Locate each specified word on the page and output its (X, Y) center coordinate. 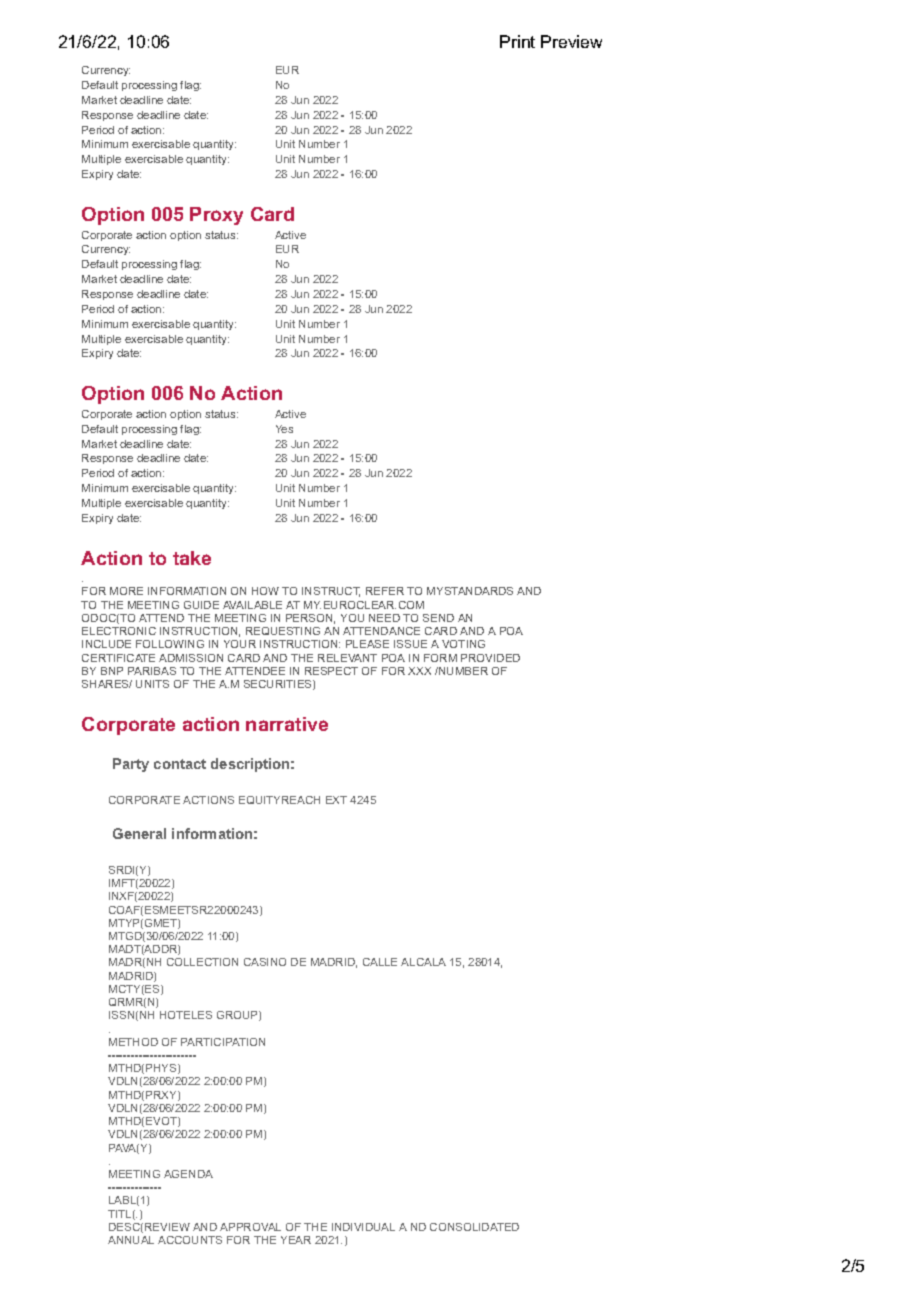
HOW (265, 591)
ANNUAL (131, 1240)
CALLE (380, 962)
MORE (126, 591)
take (192, 558)
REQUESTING (283, 631)
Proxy (216, 216)
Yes (284, 429)
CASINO (265, 962)
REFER (385, 591)
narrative (287, 724)
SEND (438, 618)
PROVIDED (490, 658)
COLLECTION (202, 962)
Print (517, 41)
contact (180, 764)
